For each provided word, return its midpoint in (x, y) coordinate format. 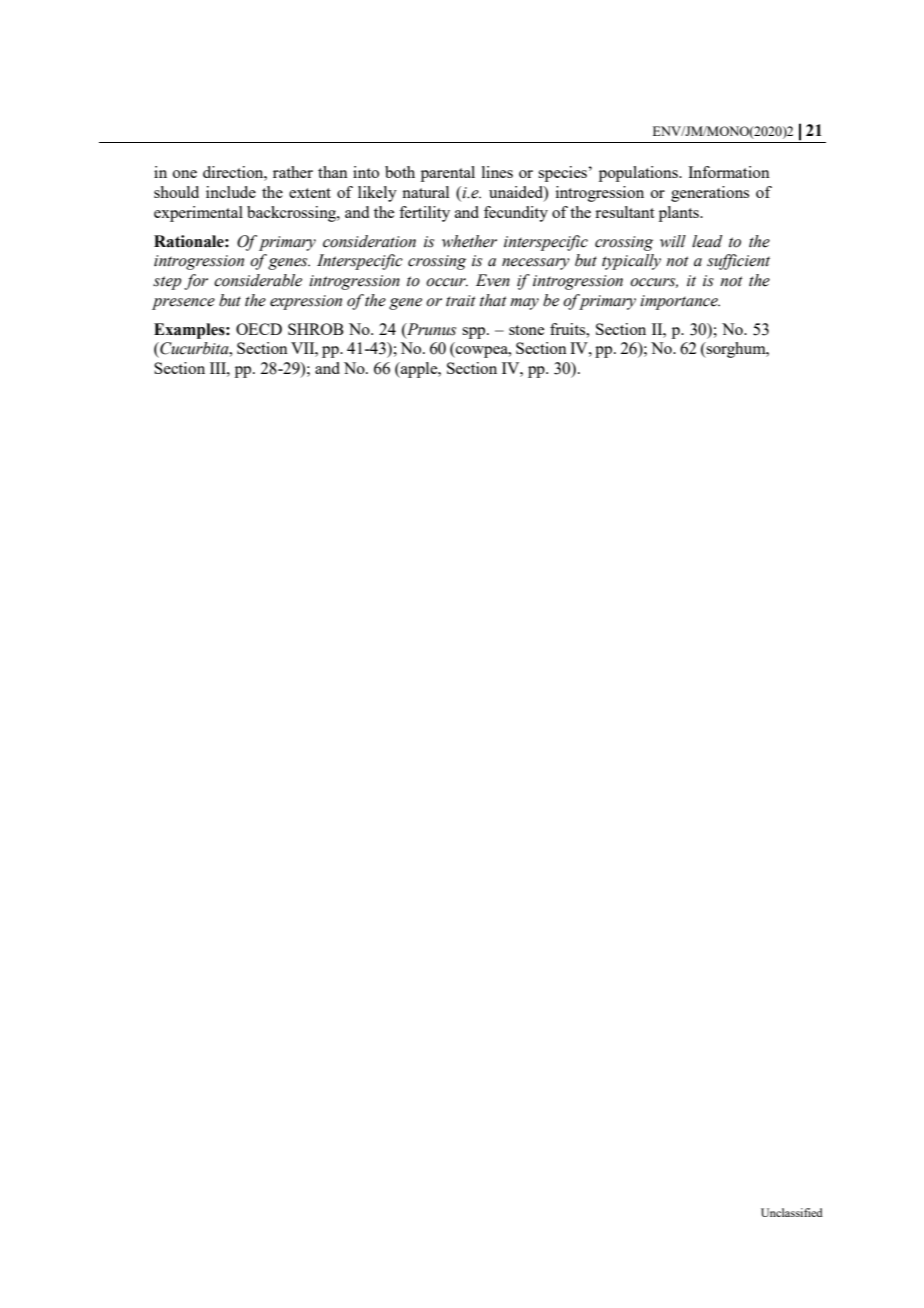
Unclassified (792, 1212)
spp (475, 333)
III (219, 368)
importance (680, 302)
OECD (259, 329)
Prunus (430, 329)
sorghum (736, 350)
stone (526, 330)
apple (419, 370)
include (231, 192)
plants (680, 214)
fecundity (516, 214)
